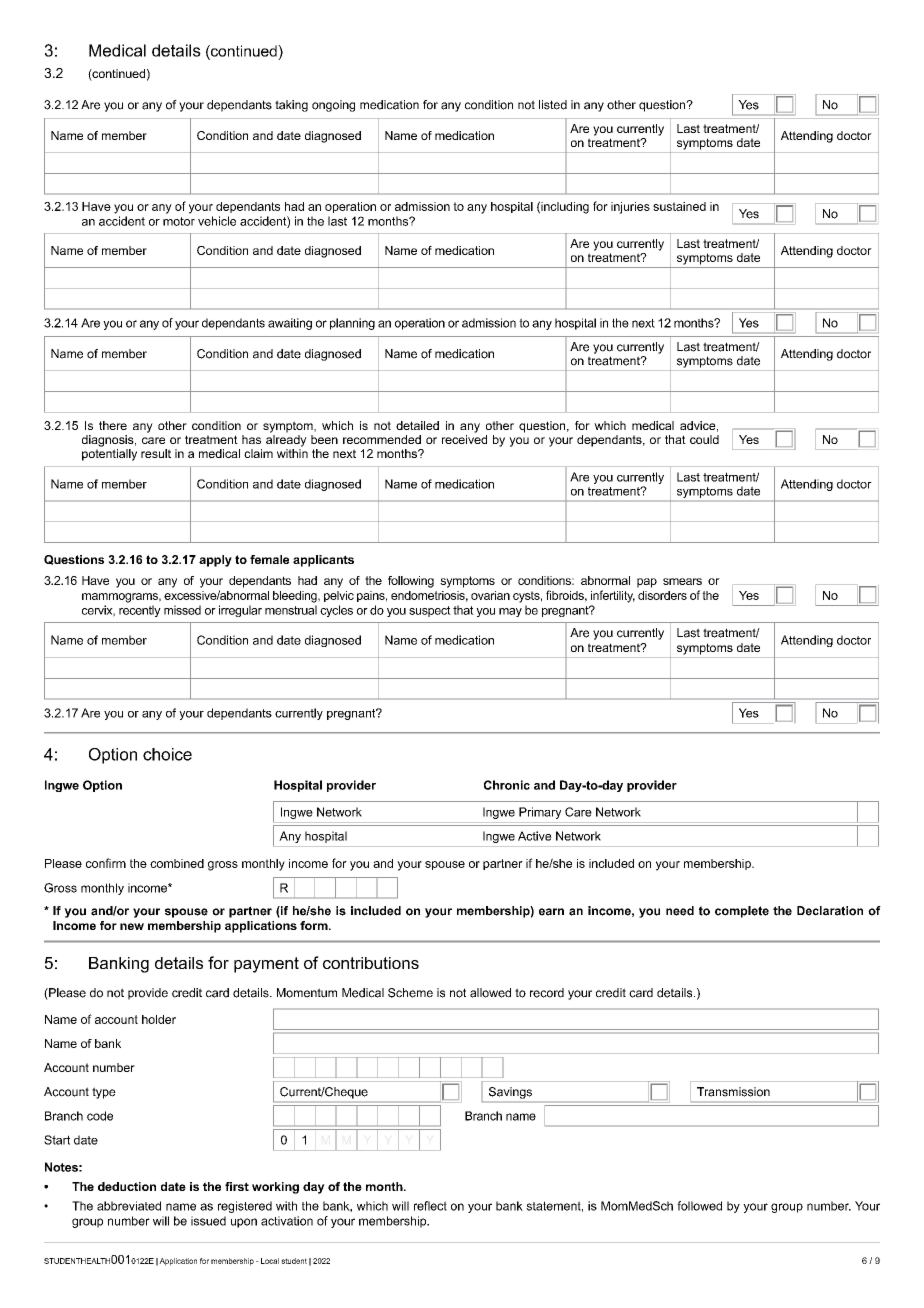 The height and width of the document is (1308, 924). What do you see at coordinates (179, 221) in the document?
I see `motor` at bounding box center [179, 221].
